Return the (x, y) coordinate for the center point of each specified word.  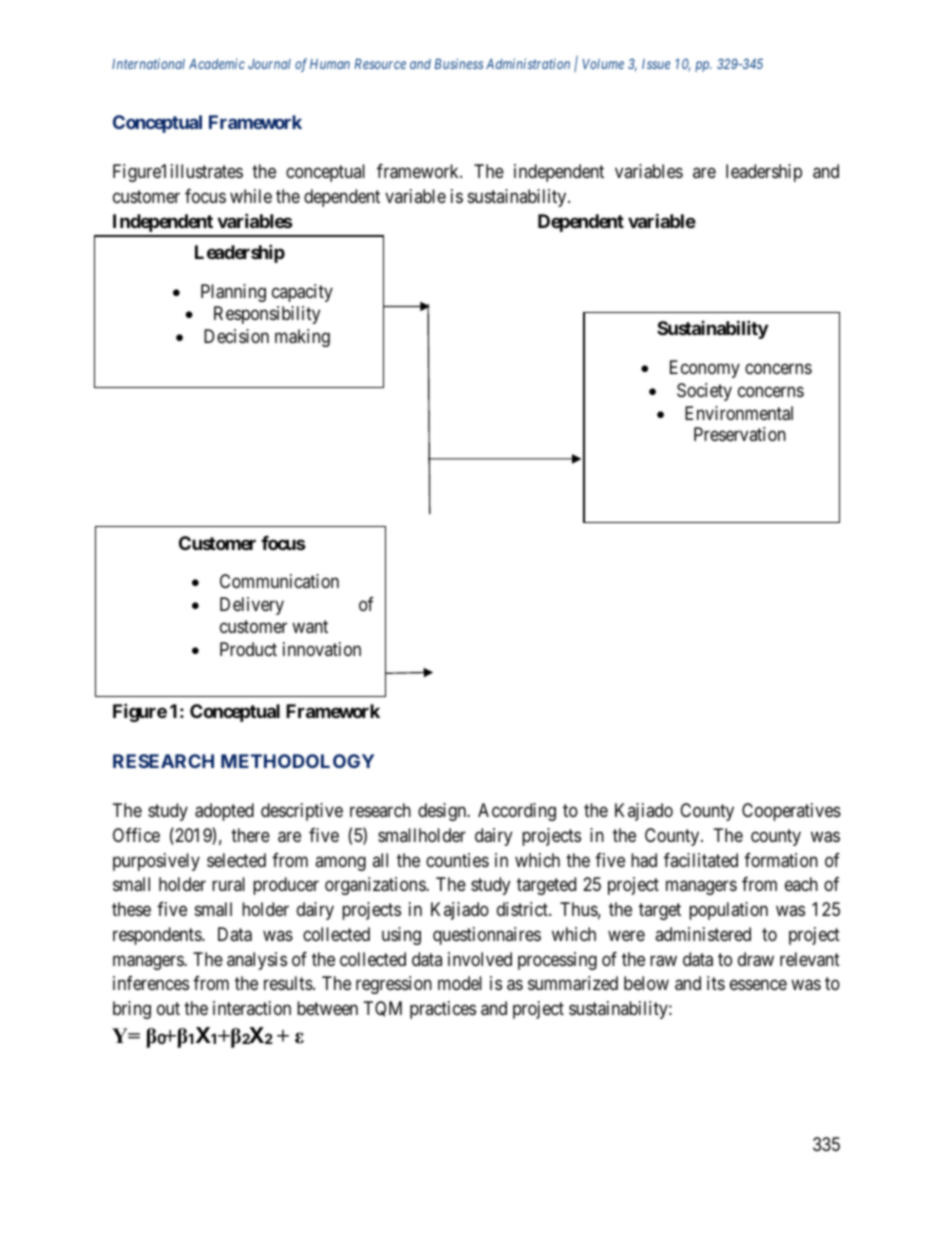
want (310, 627)
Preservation (740, 434)
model (460, 983)
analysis (257, 961)
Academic (217, 63)
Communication (279, 581)
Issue (656, 64)
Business (459, 63)
